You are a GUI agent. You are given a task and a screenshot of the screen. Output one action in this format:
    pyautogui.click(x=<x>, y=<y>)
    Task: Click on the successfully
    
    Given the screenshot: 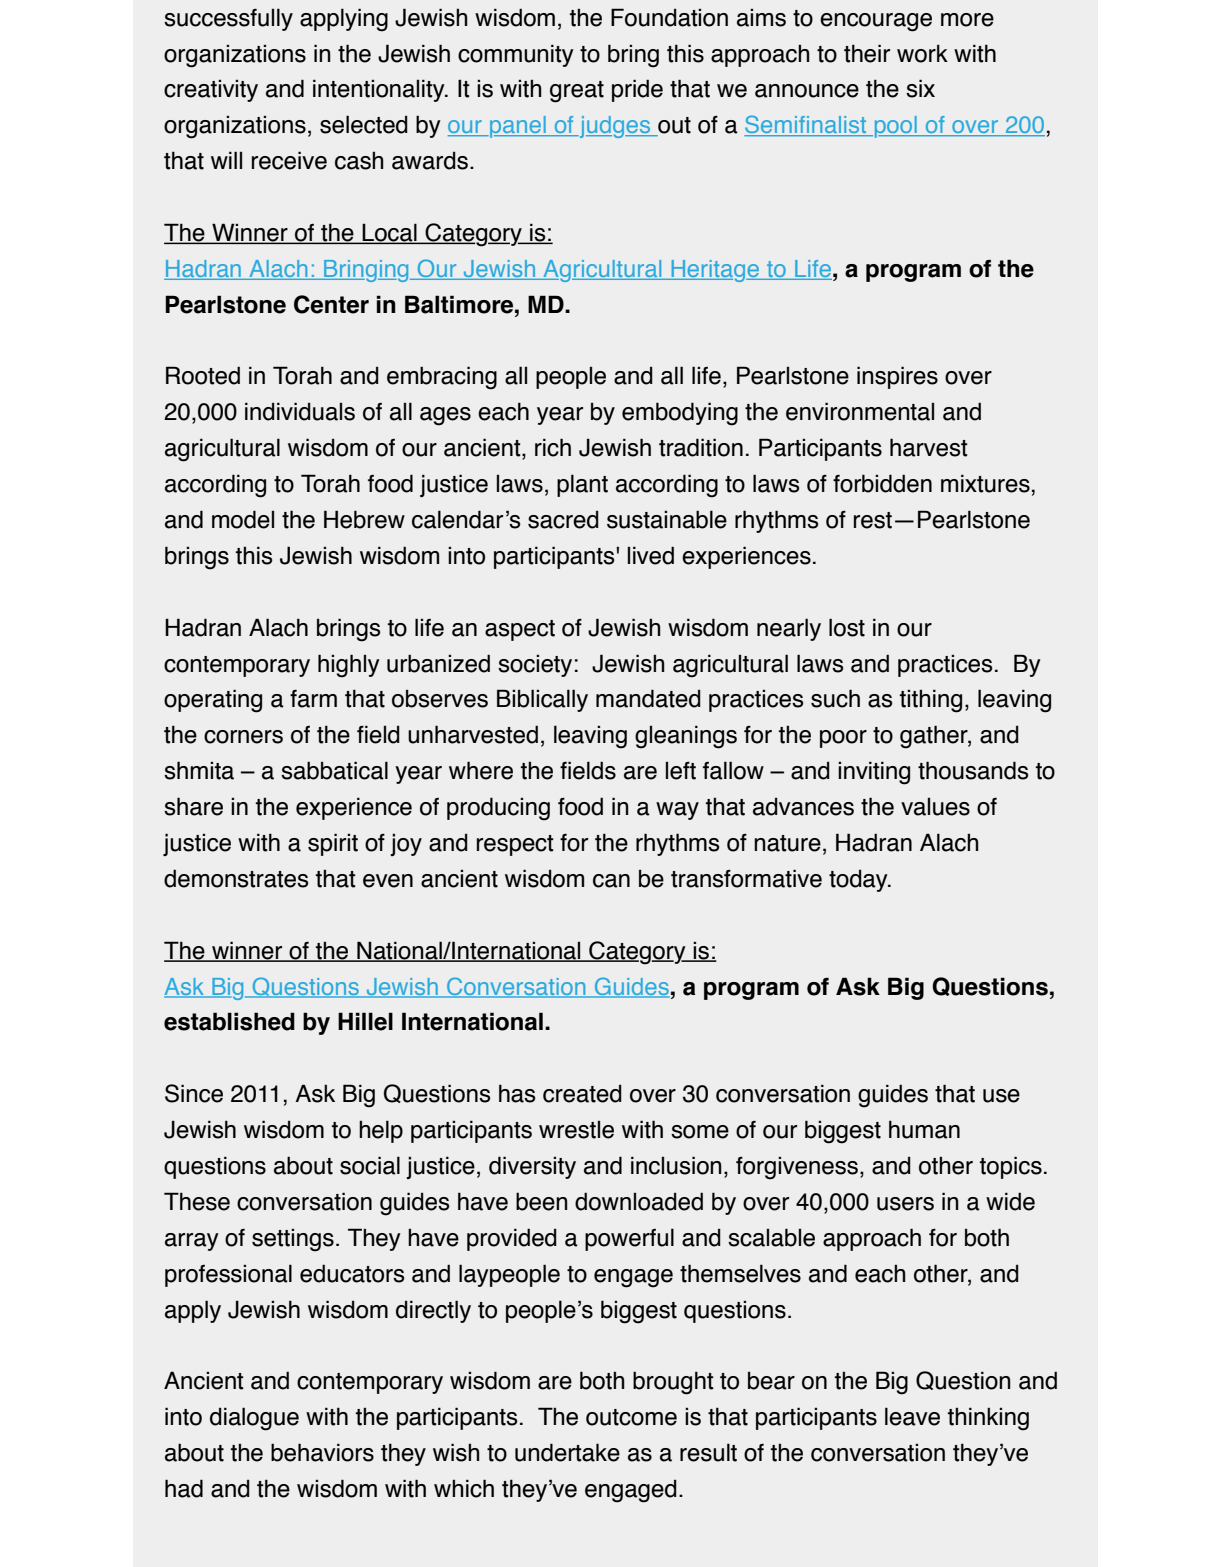 What is the action you would take?
    pyautogui.click(x=228, y=19)
